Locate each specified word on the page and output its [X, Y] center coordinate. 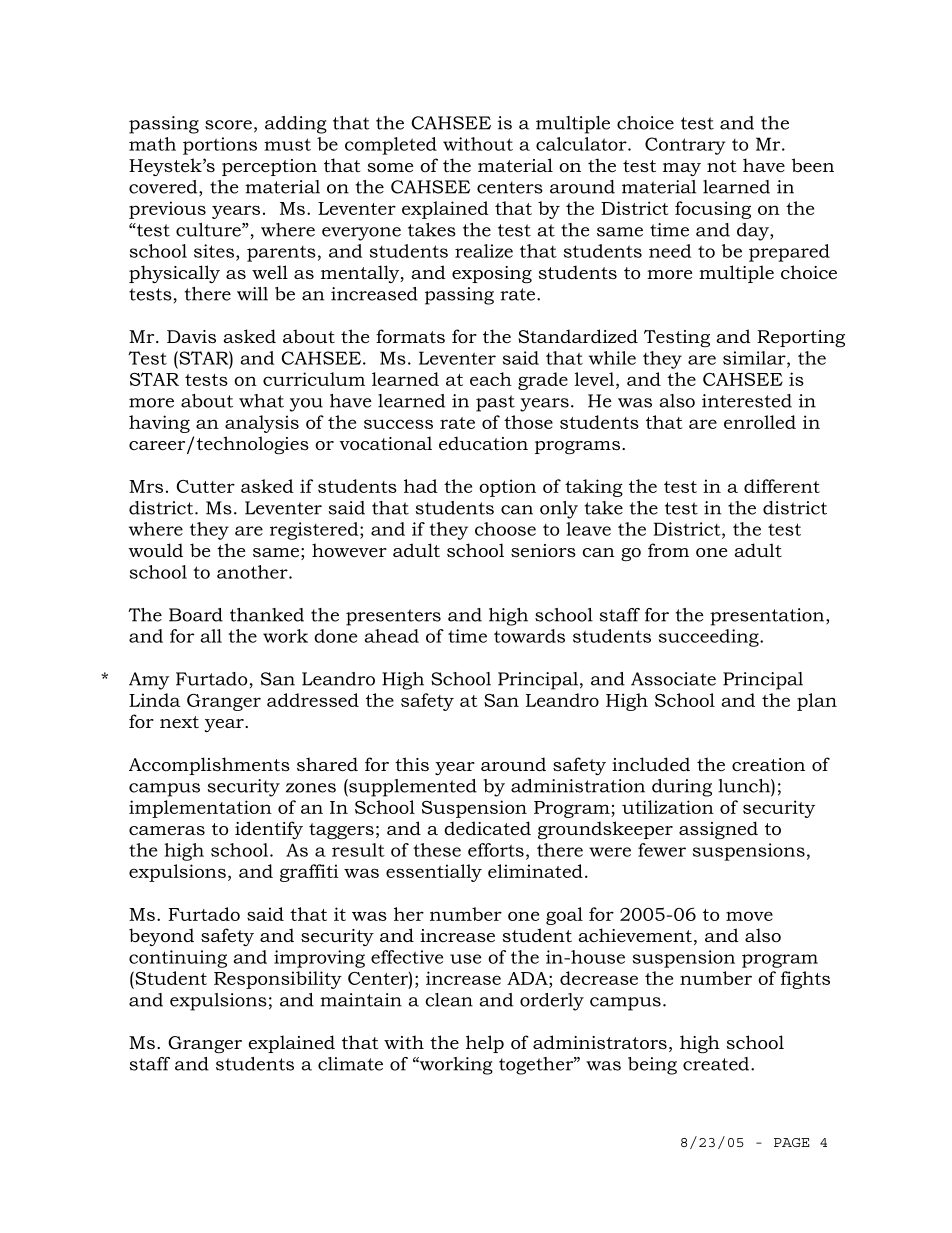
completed [391, 146]
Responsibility [278, 980]
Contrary [685, 146]
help [485, 1044]
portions [220, 146]
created [717, 1064]
